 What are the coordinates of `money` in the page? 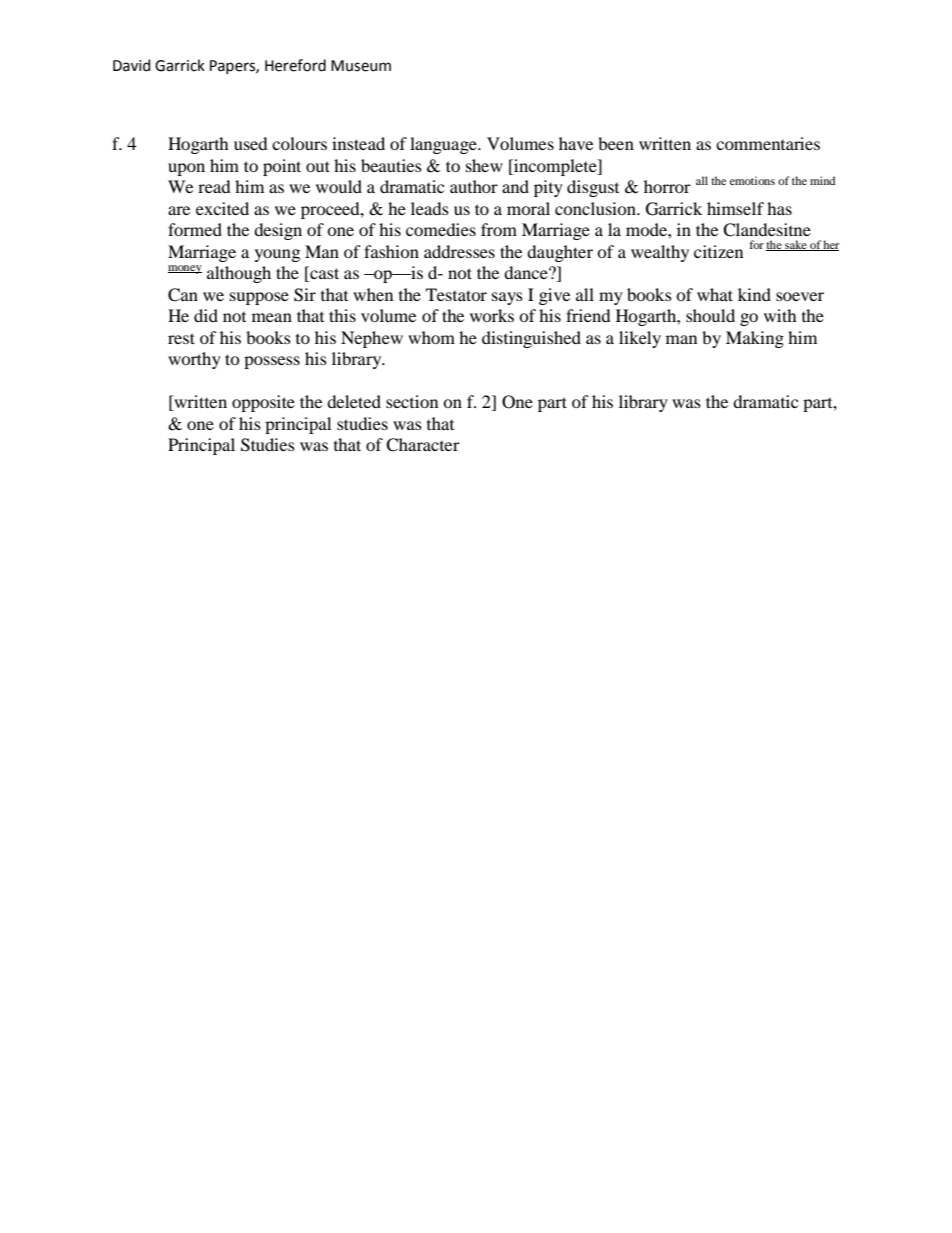 It's located at (185, 269).
